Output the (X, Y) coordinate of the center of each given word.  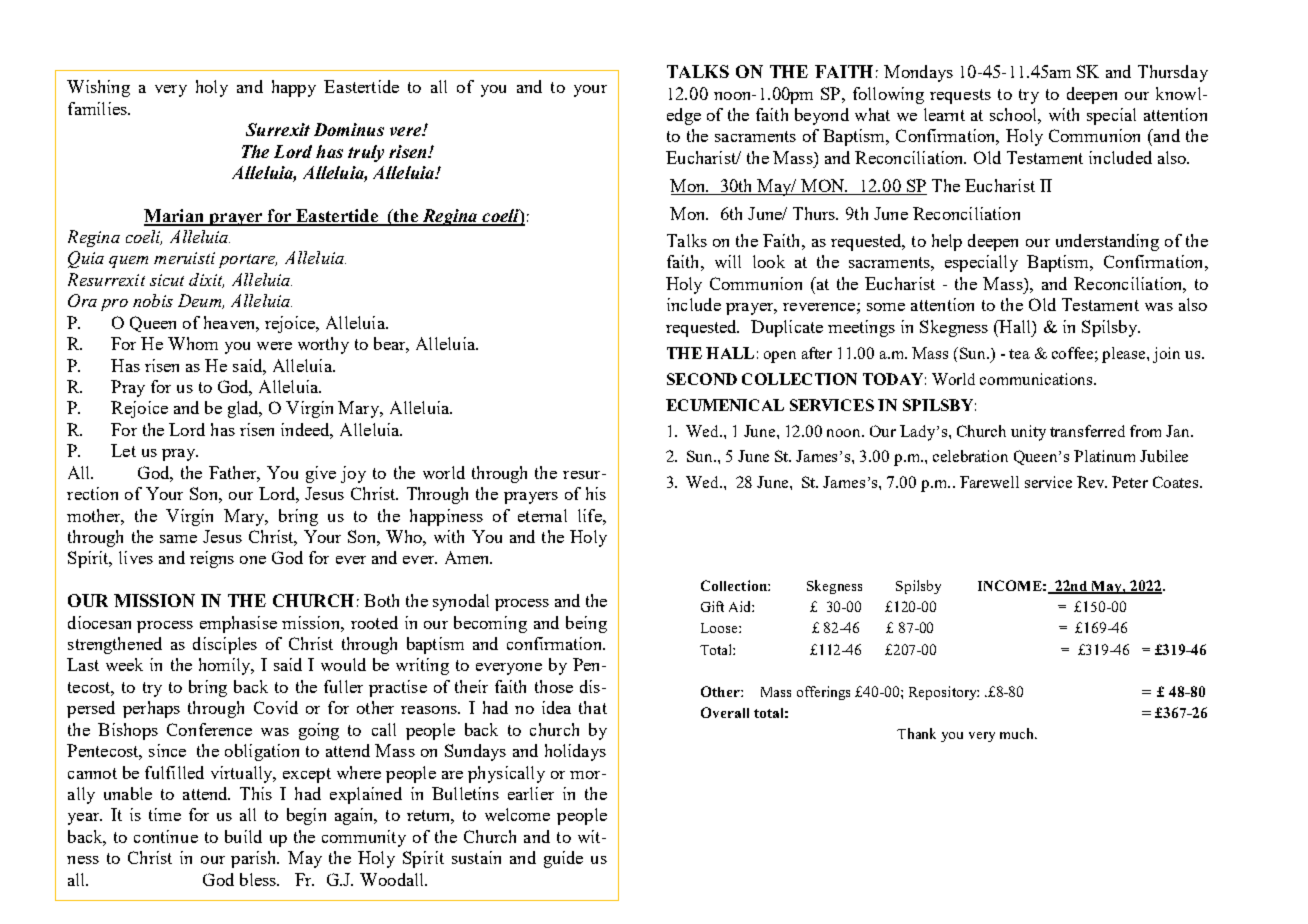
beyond (822, 116)
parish (255, 859)
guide (563, 859)
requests (960, 96)
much (1018, 733)
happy (294, 88)
